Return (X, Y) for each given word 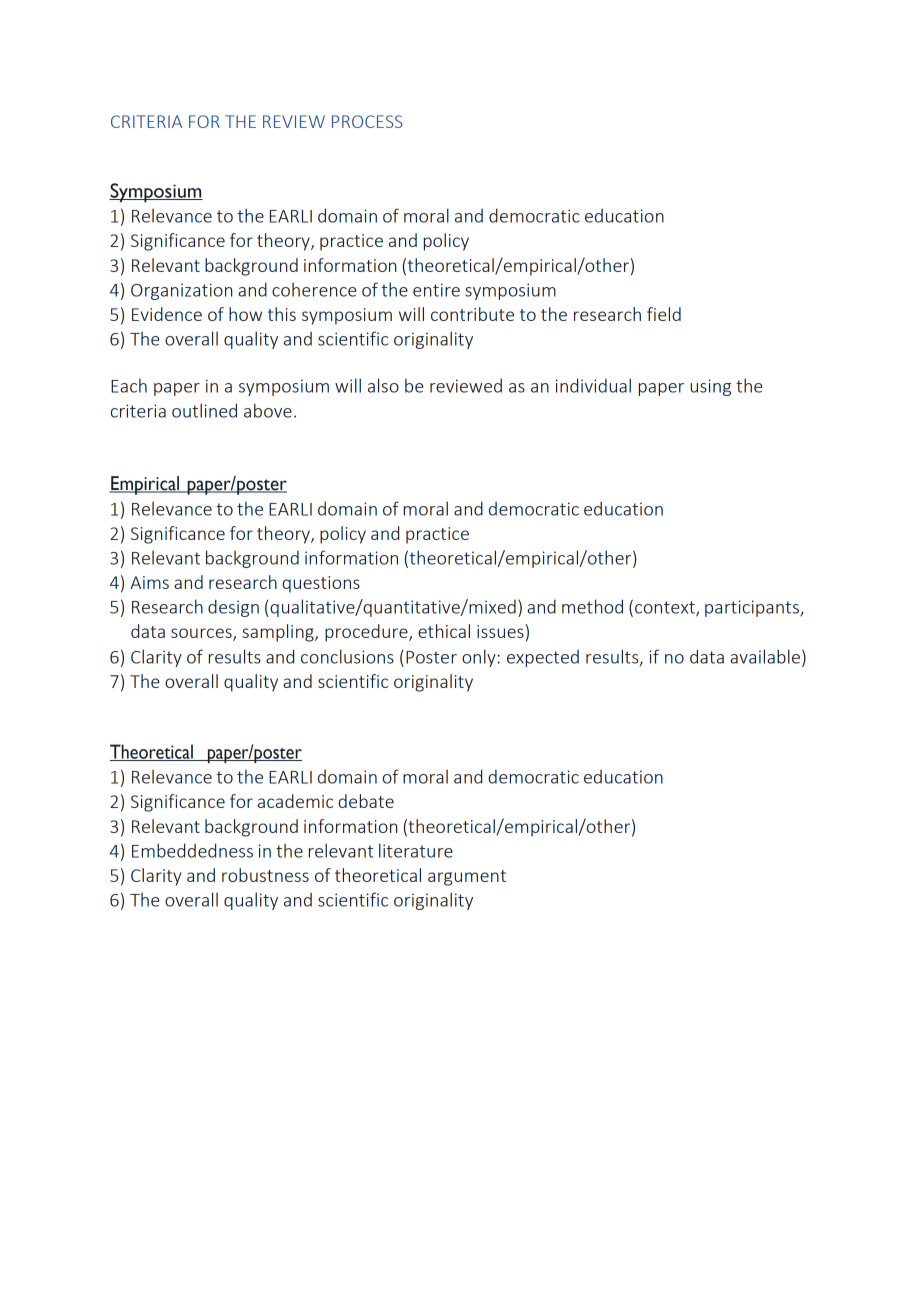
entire (436, 290)
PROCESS (367, 121)
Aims (149, 582)
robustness (265, 875)
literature (416, 850)
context (666, 608)
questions (321, 584)
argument (467, 878)
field (664, 314)
